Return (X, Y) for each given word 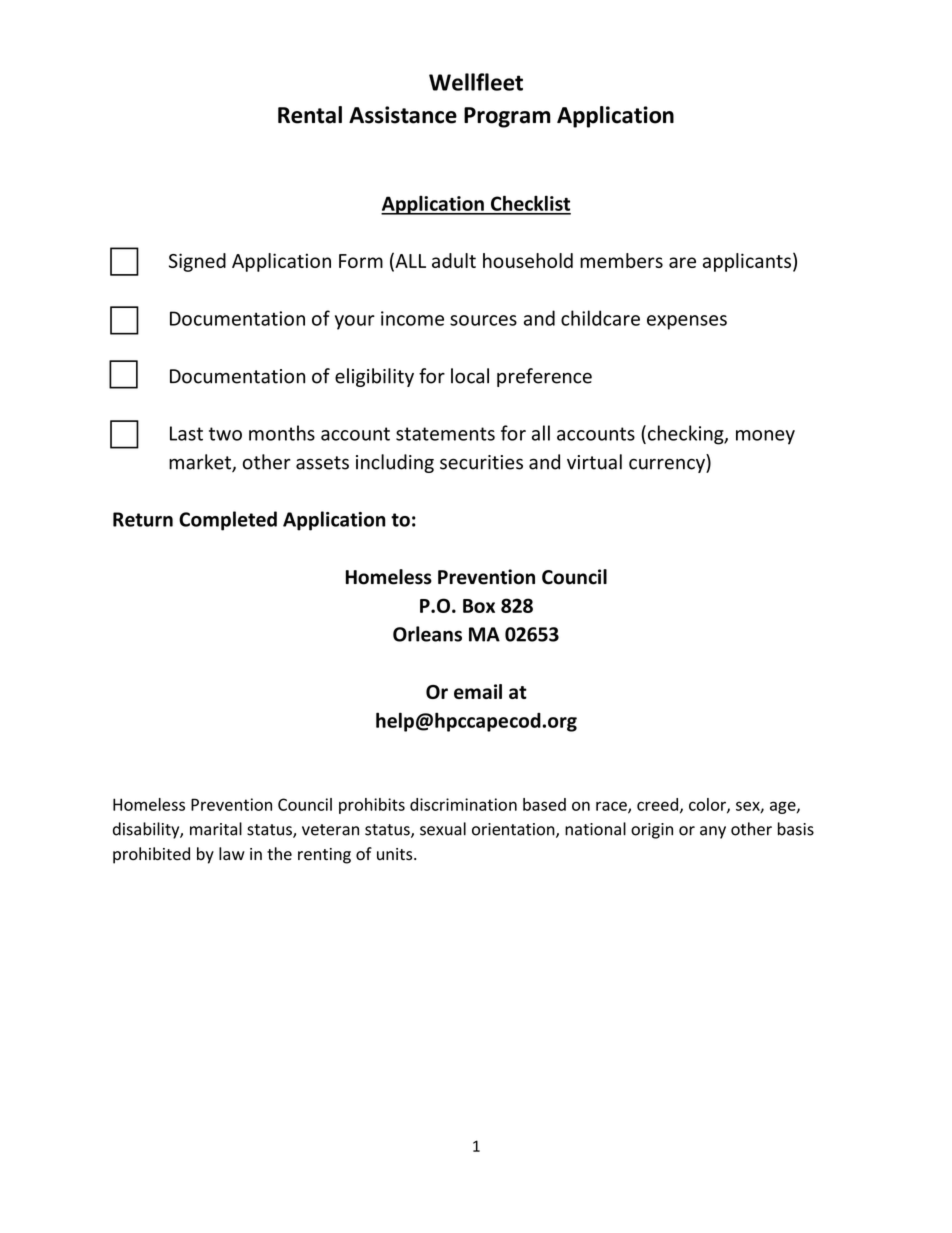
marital (216, 829)
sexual (443, 829)
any (713, 832)
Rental (310, 115)
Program (507, 117)
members (621, 260)
